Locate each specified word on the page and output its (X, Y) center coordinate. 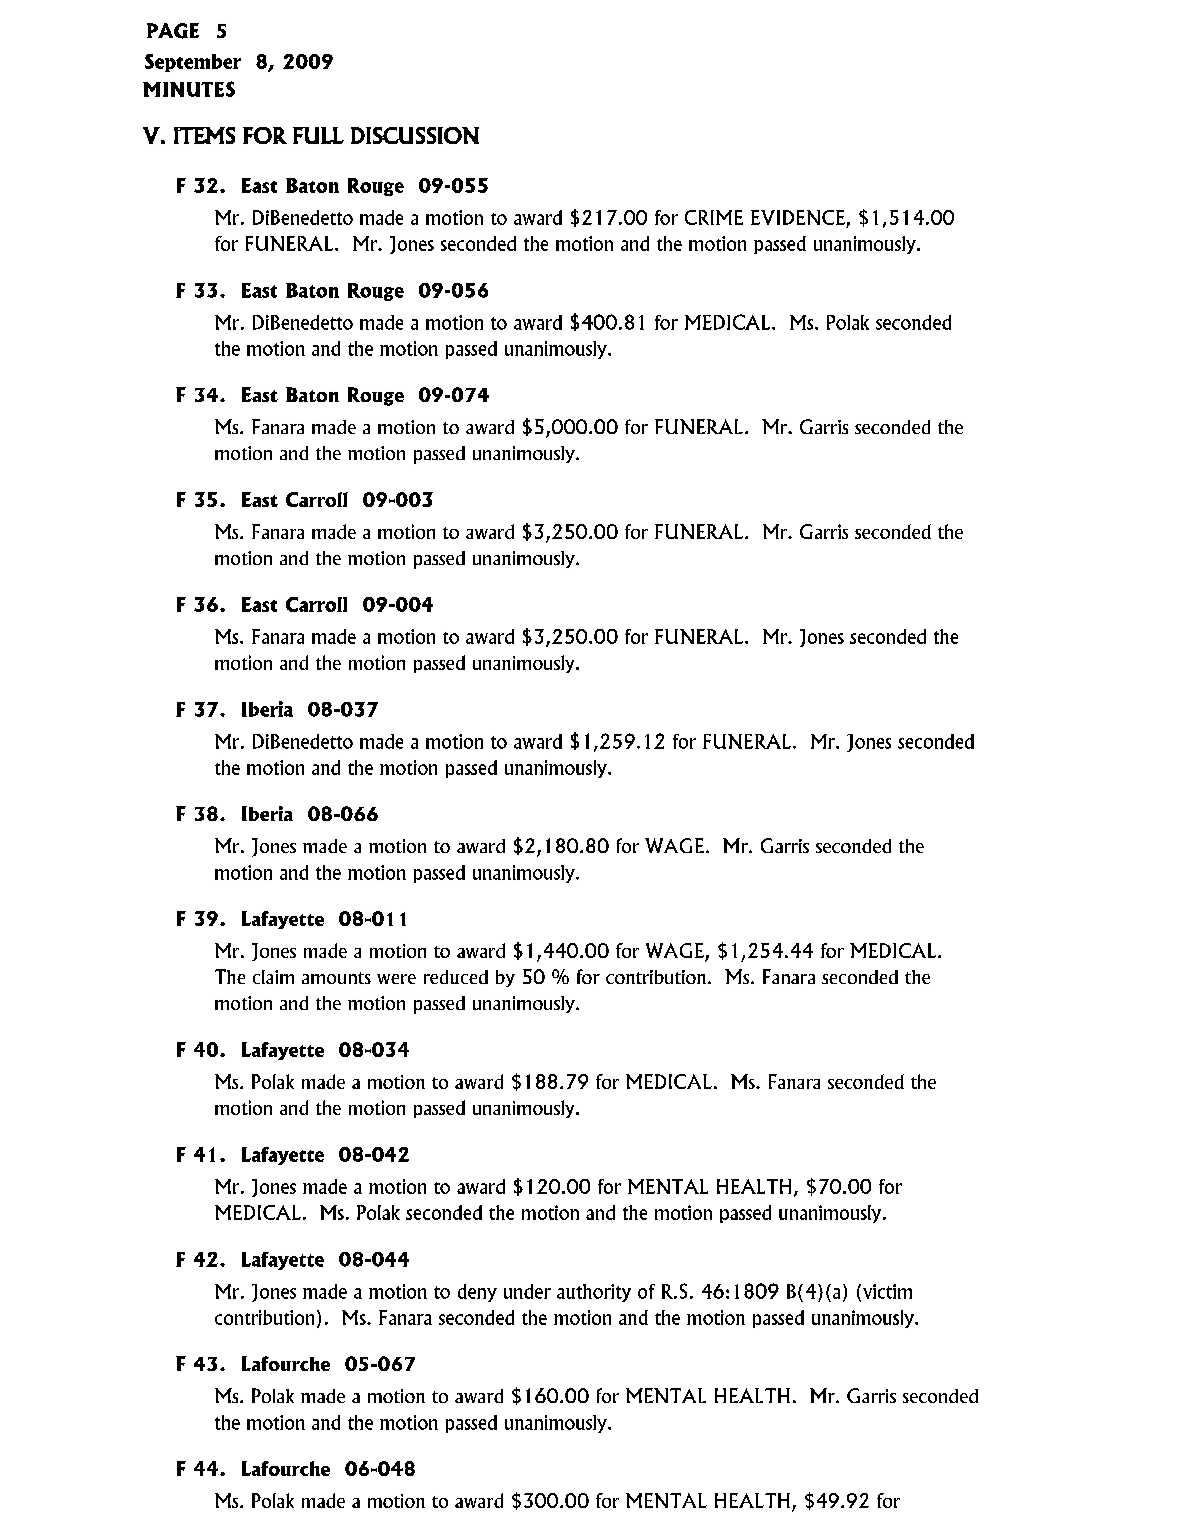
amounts (336, 978)
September (193, 63)
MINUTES (189, 89)
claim (273, 977)
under (527, 1291)
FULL (318, 135)
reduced (456, 977)
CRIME (714, 217)
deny (477, 1293)
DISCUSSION (415, 135)
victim (887, 1291)
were (396, 979)
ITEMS (204, 135)
